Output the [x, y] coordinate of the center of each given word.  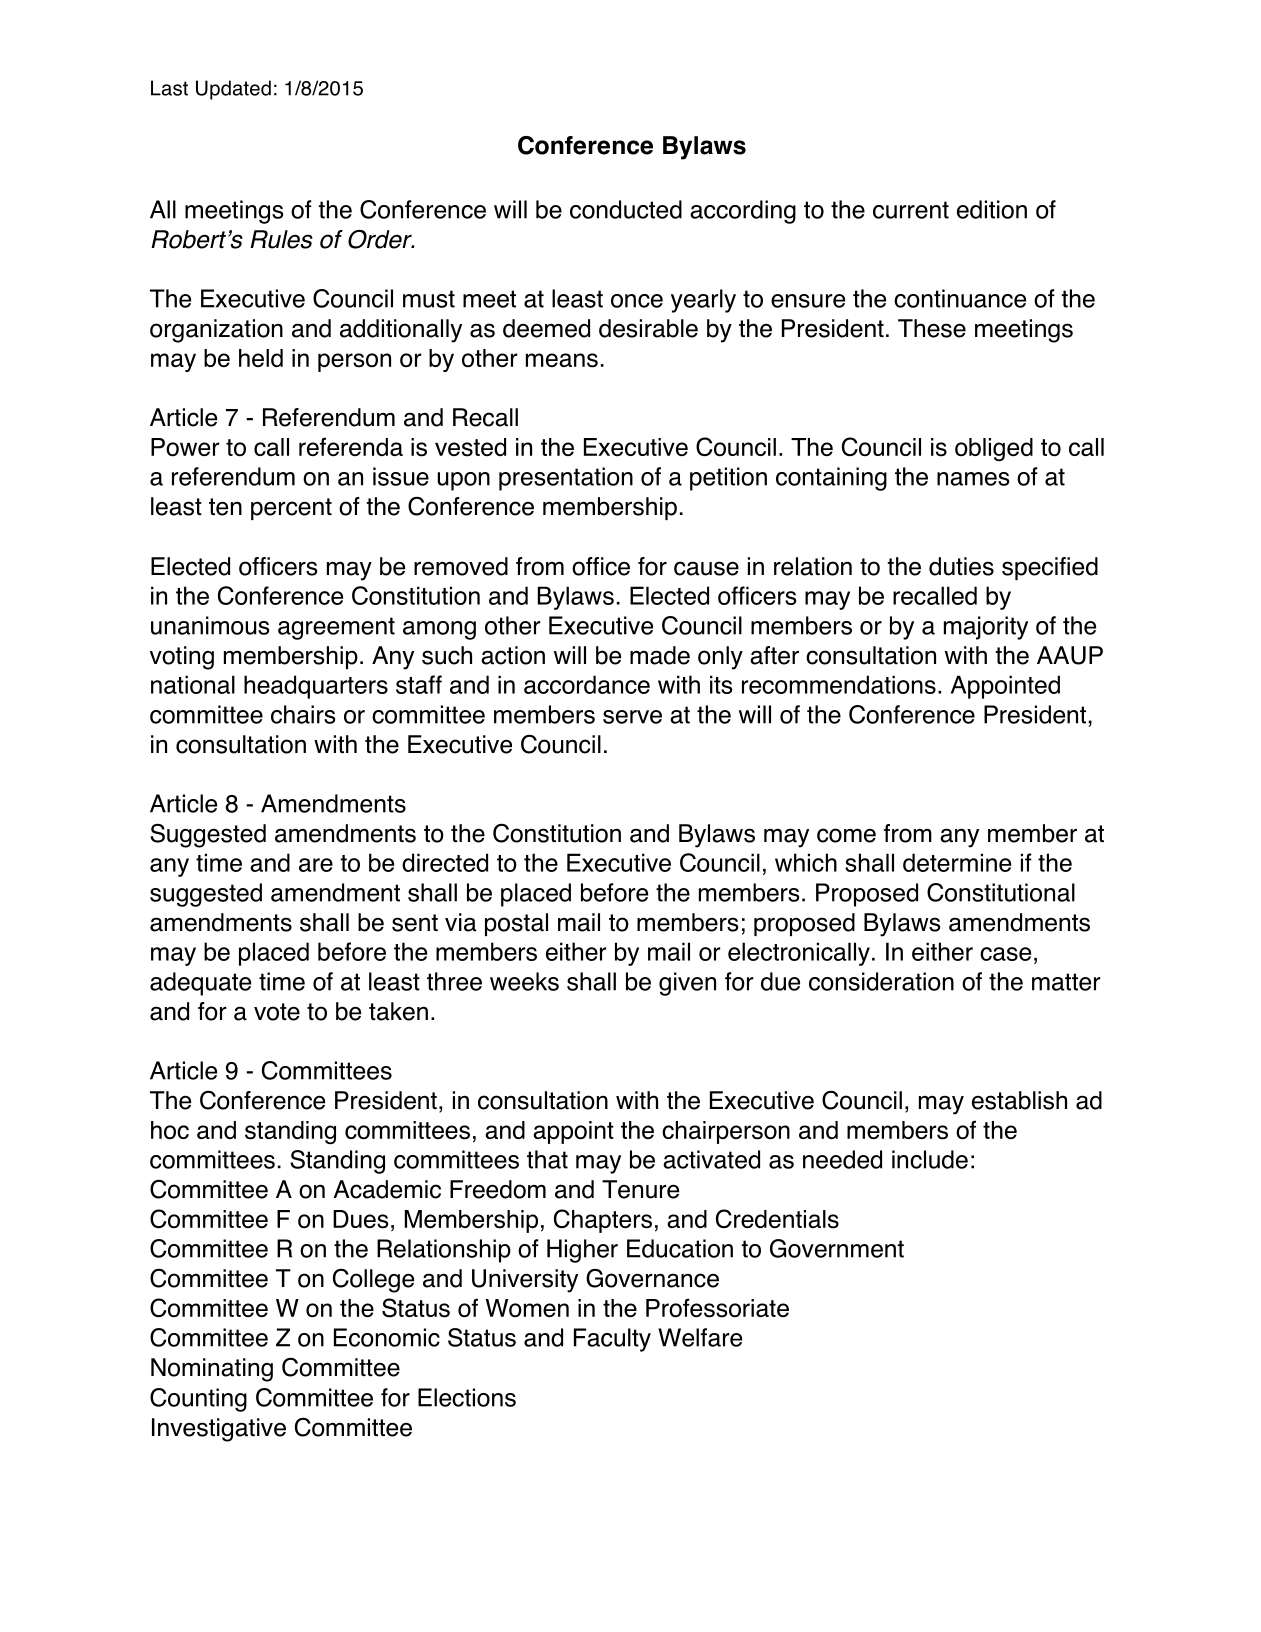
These [932, 328]
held [261, 358]
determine [957, 862]
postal [516, 924]
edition [992, 209]
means [562, 360]
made [660, 655]
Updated [233, 90]
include [930, 1159]
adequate [200, 984]
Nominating [212, 1370]
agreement [336, 628]
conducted [626, 209]
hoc [170, 1130]
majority [986, 628]
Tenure [640, 1189]
